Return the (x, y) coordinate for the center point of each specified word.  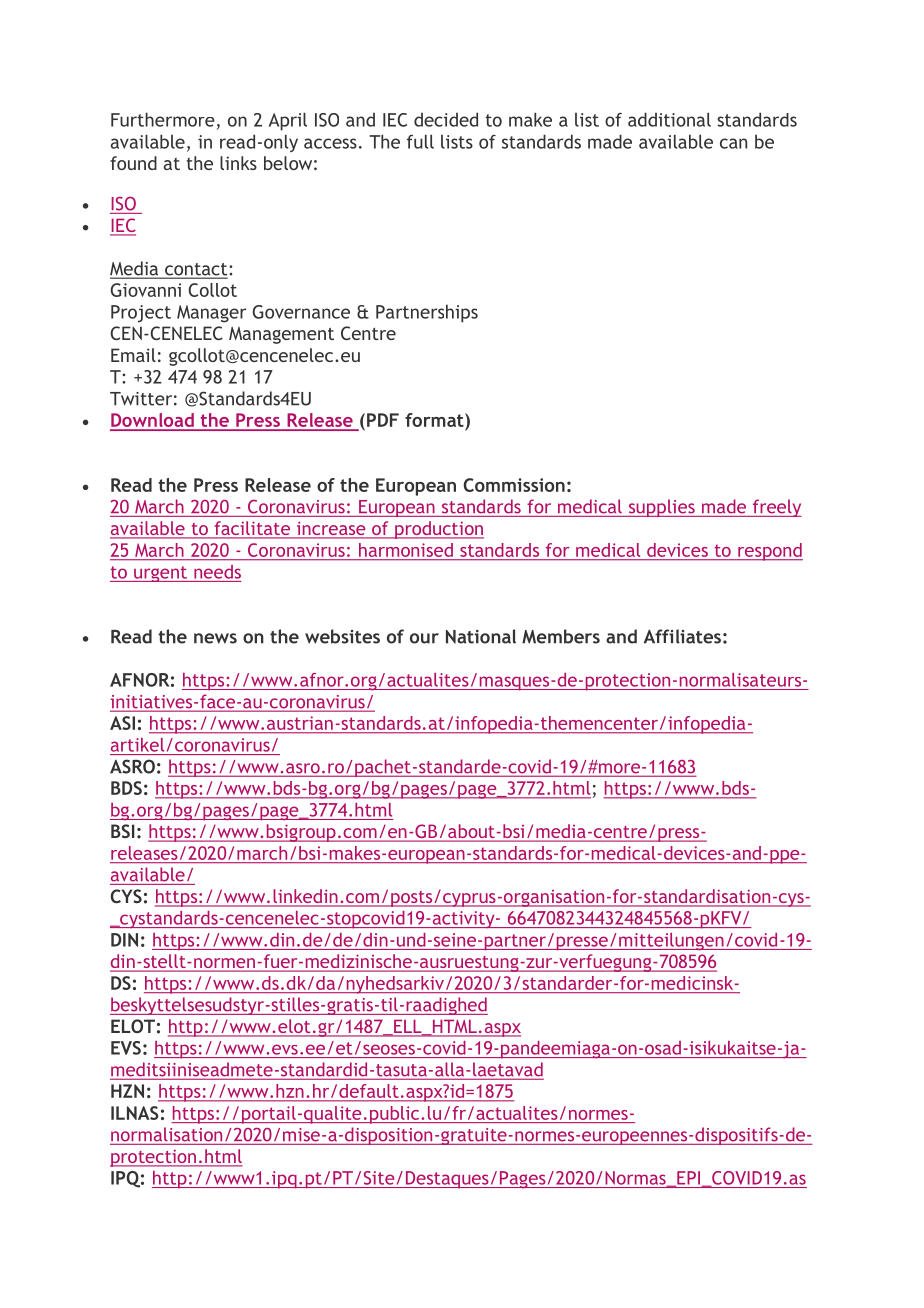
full (420, 141)
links (238, 163)
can (733, 143)
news (215, 638)
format (435, 420)
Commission (514, 485)
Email (133, 355)
